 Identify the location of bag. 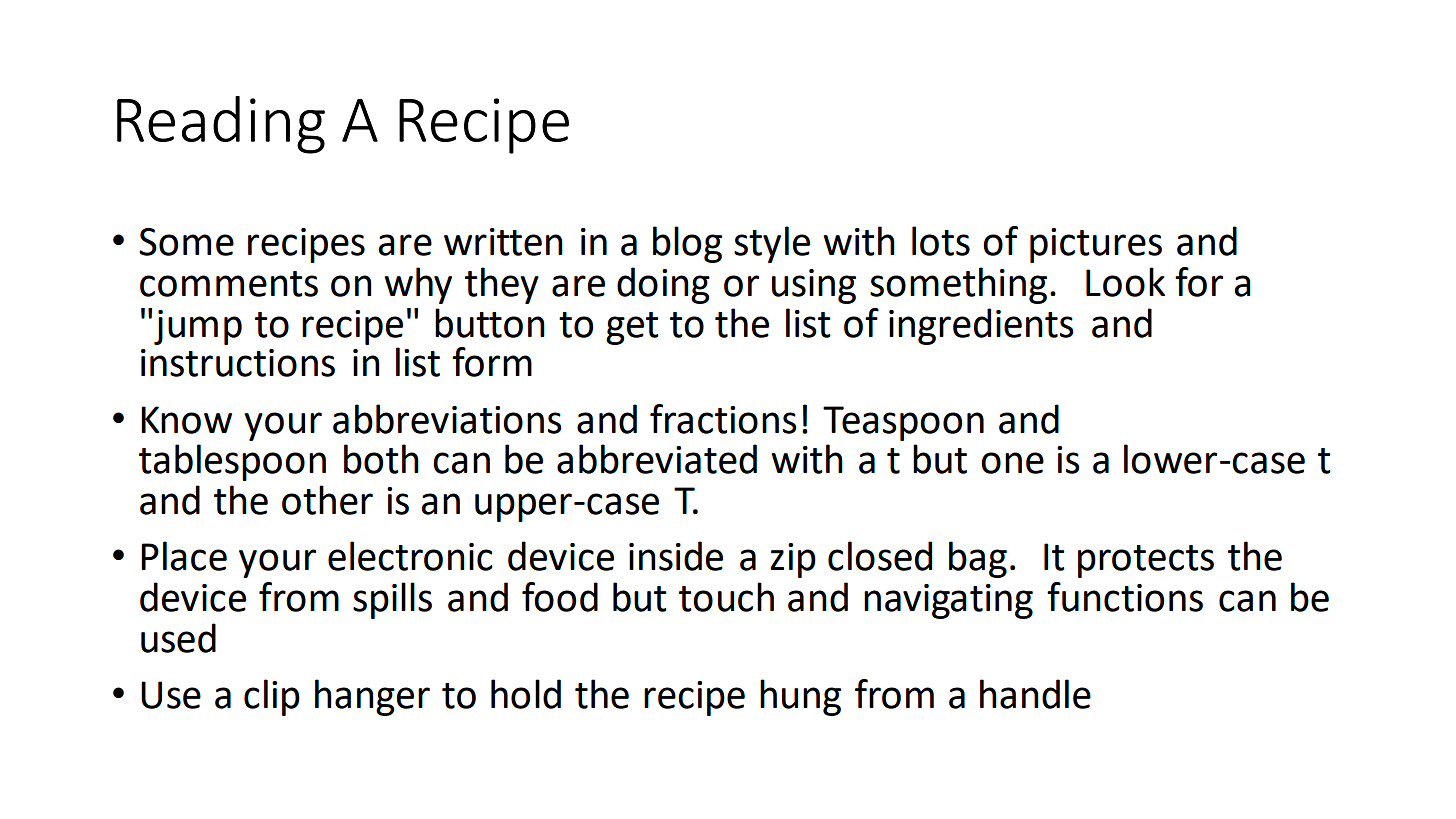
(978, 559).
